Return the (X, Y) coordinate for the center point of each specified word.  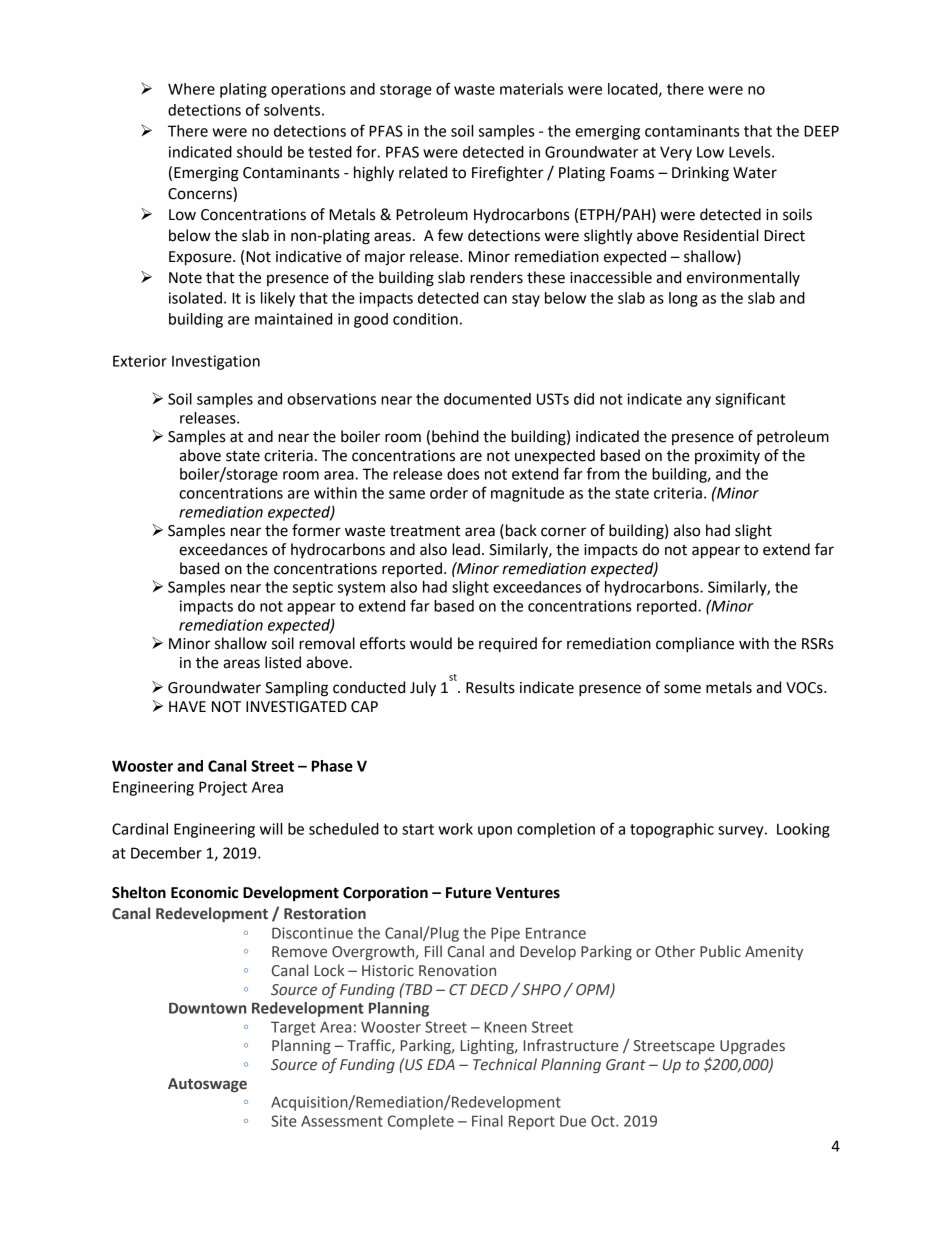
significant (750, 400)
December (166, 853)
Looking (803, 830)
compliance (695, 645)
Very (676, 153)
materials (531, 89)
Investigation (216, 362)
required (508, 645)
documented (487, 399)
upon (495, 832)
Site (283, 1121)
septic (313, 588)
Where (191, 89)
